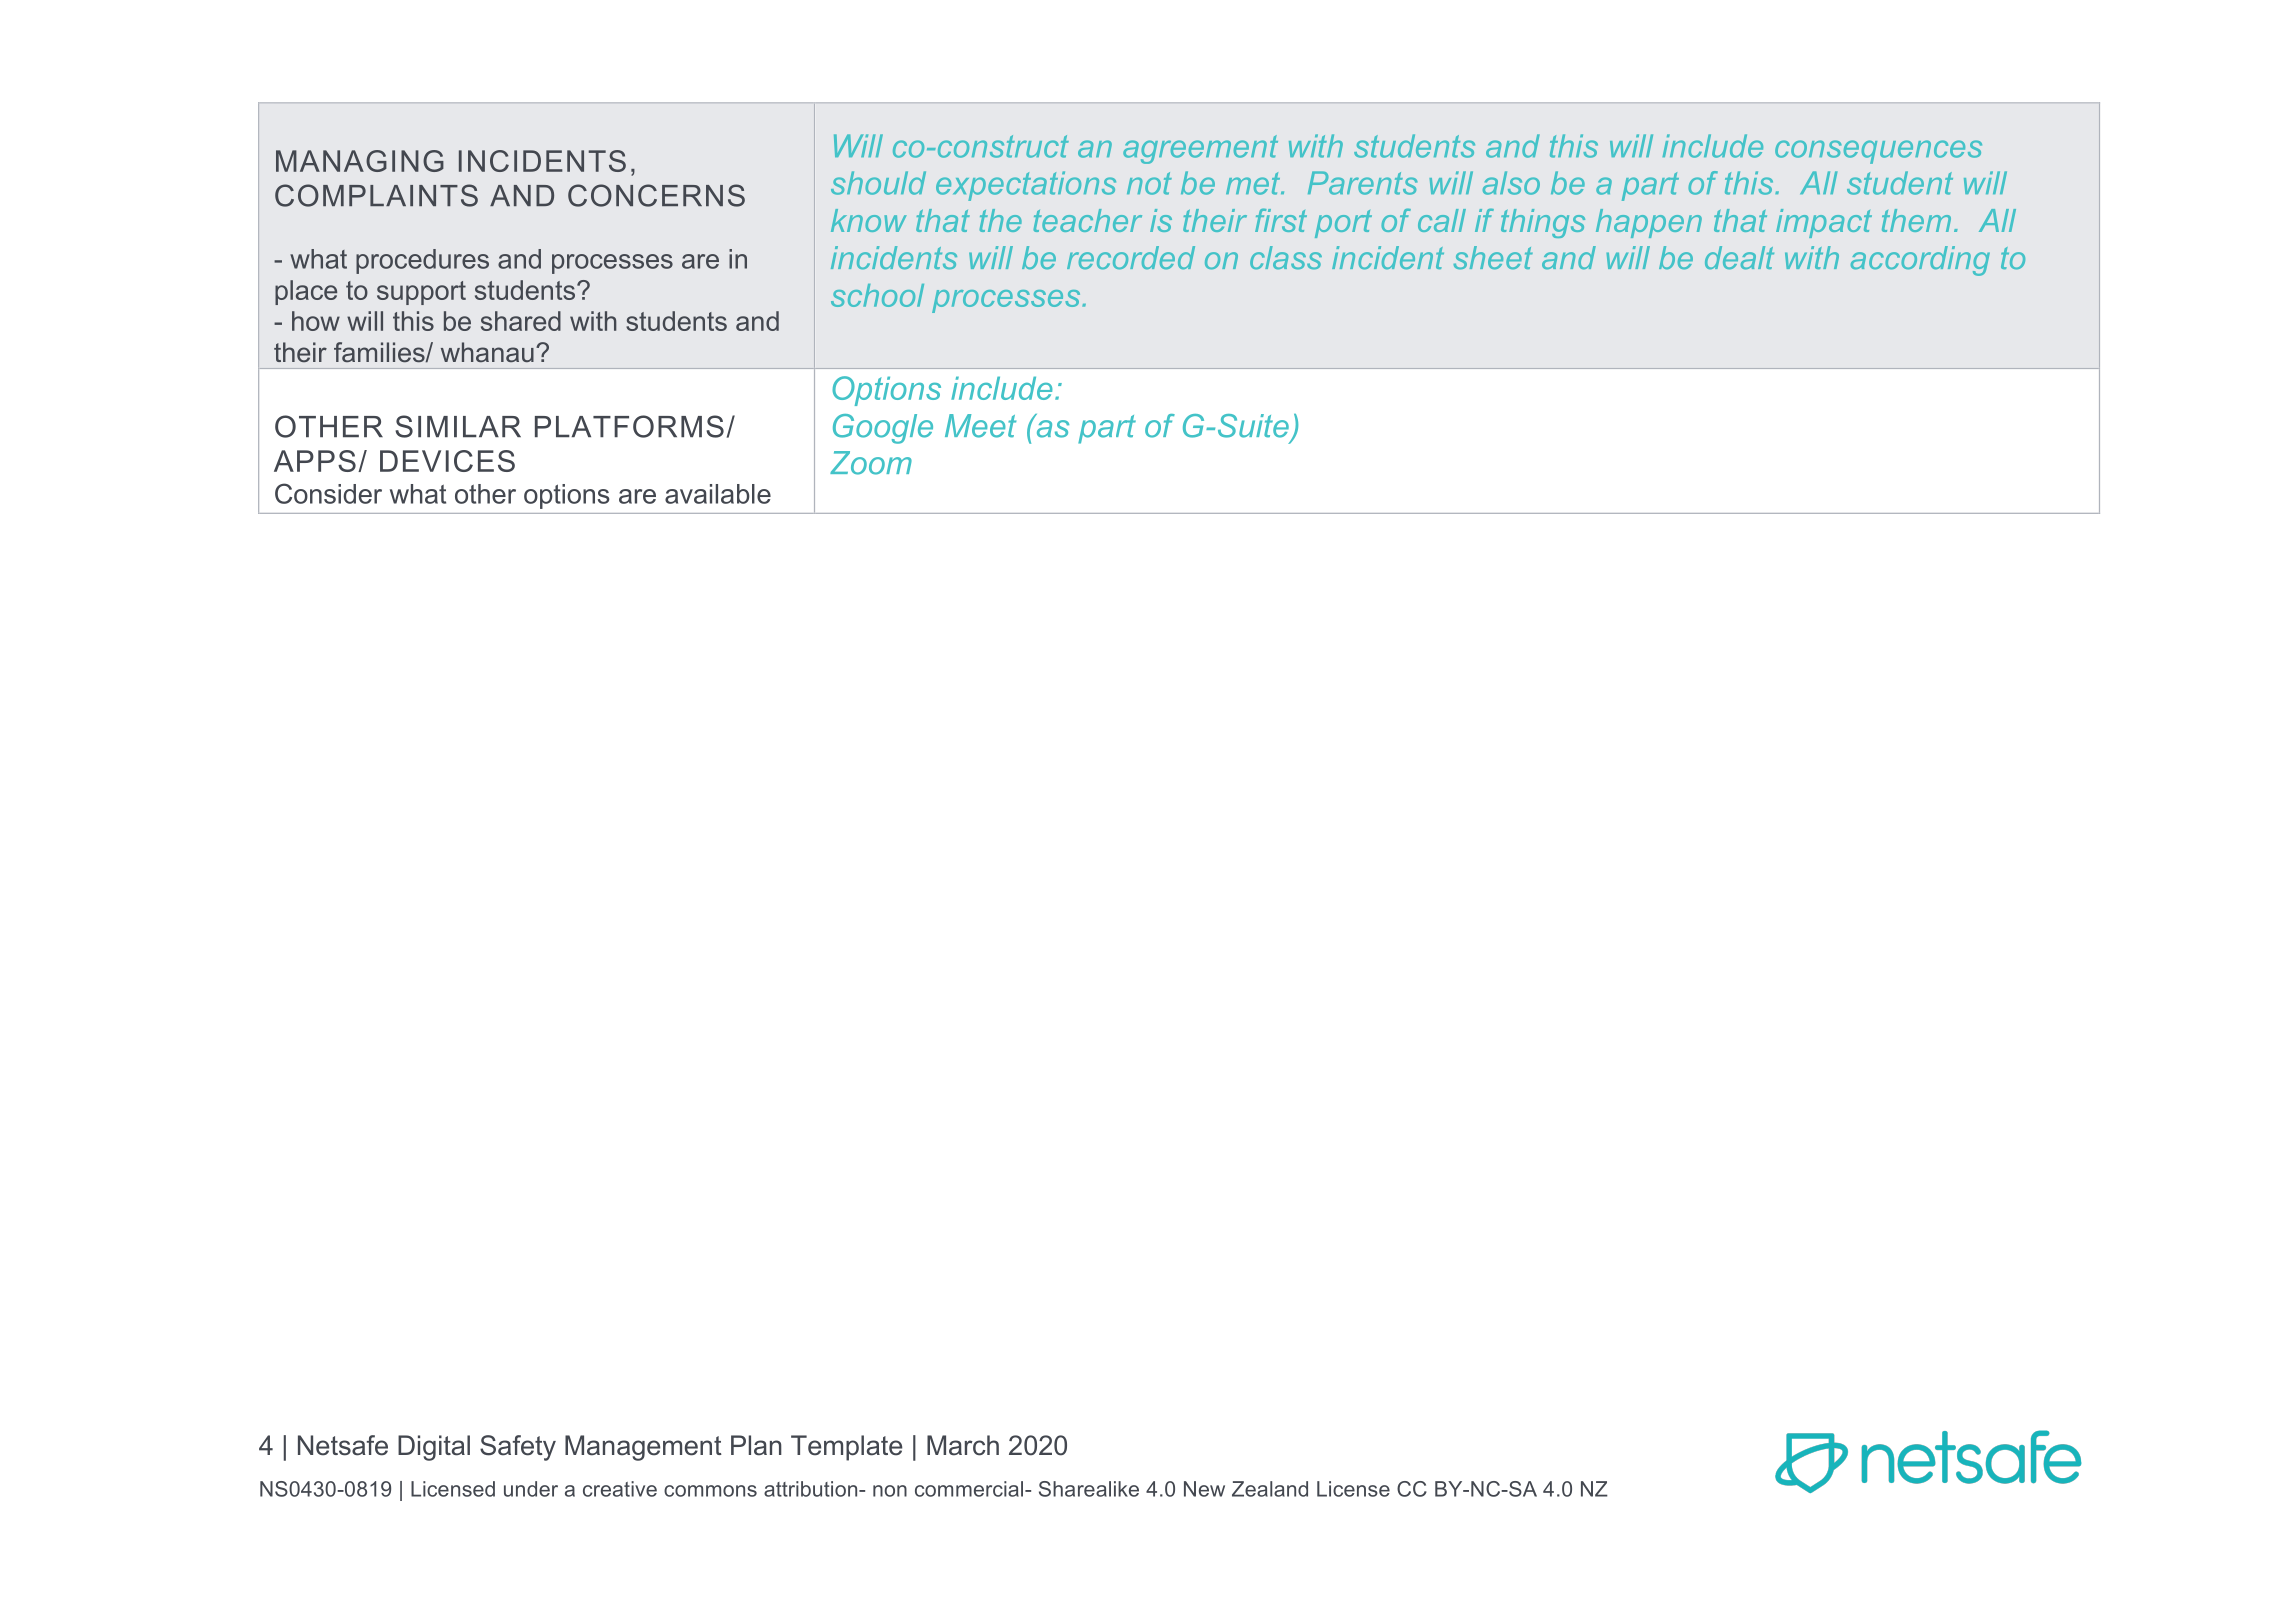  I want to click on New, so click(1204, 1489).
